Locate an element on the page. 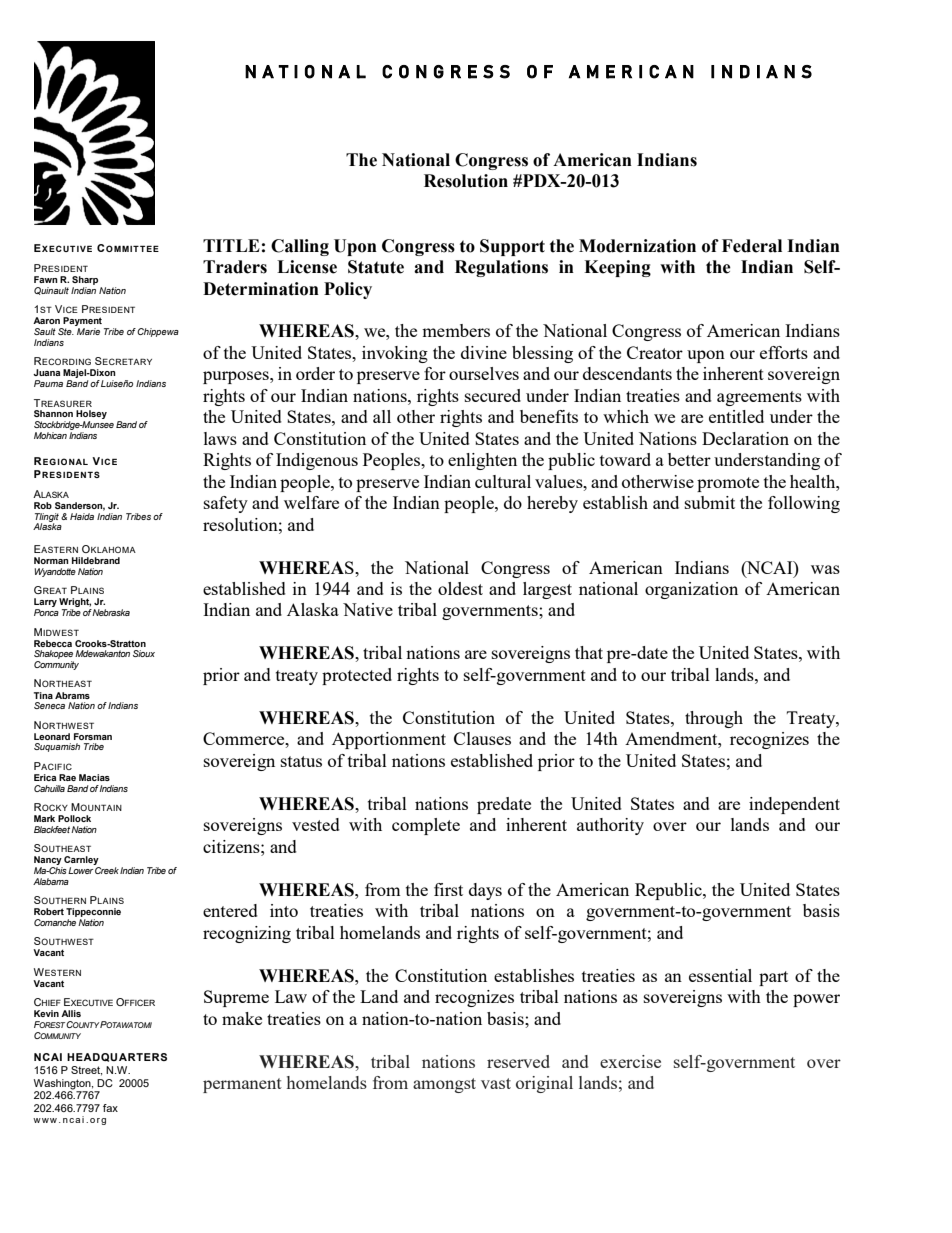 This document has width=952, height=1233. Pollock is located at coordinates (74, 818).
